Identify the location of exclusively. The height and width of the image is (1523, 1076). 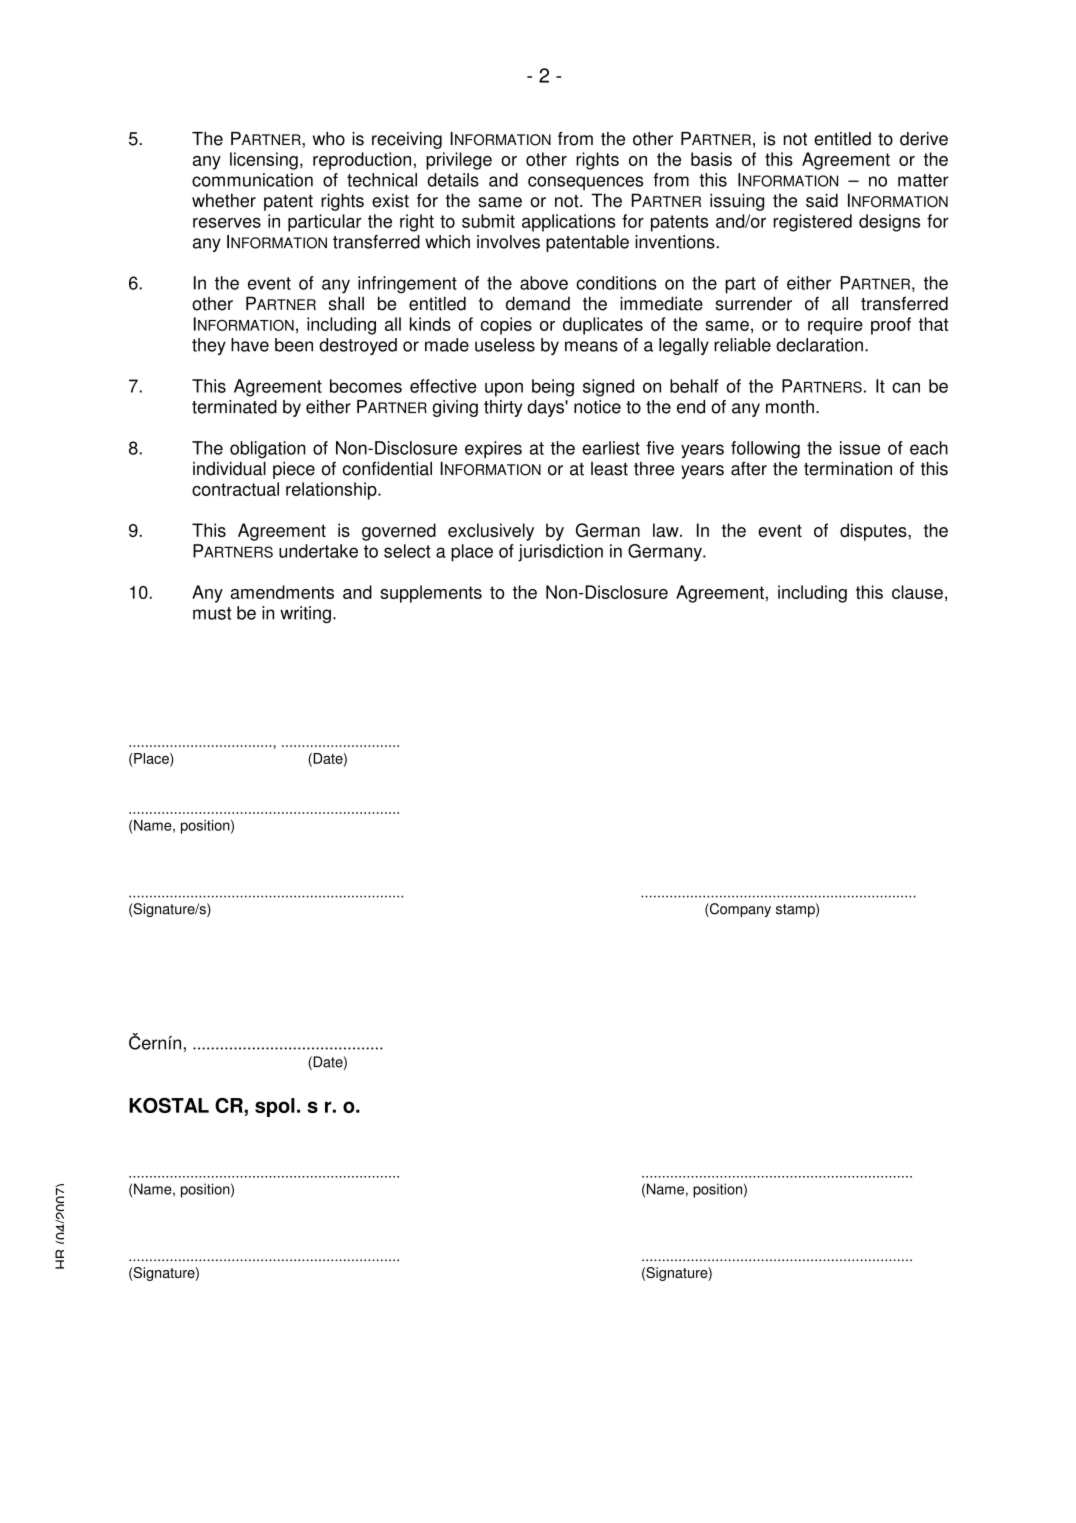
(491, 532).
